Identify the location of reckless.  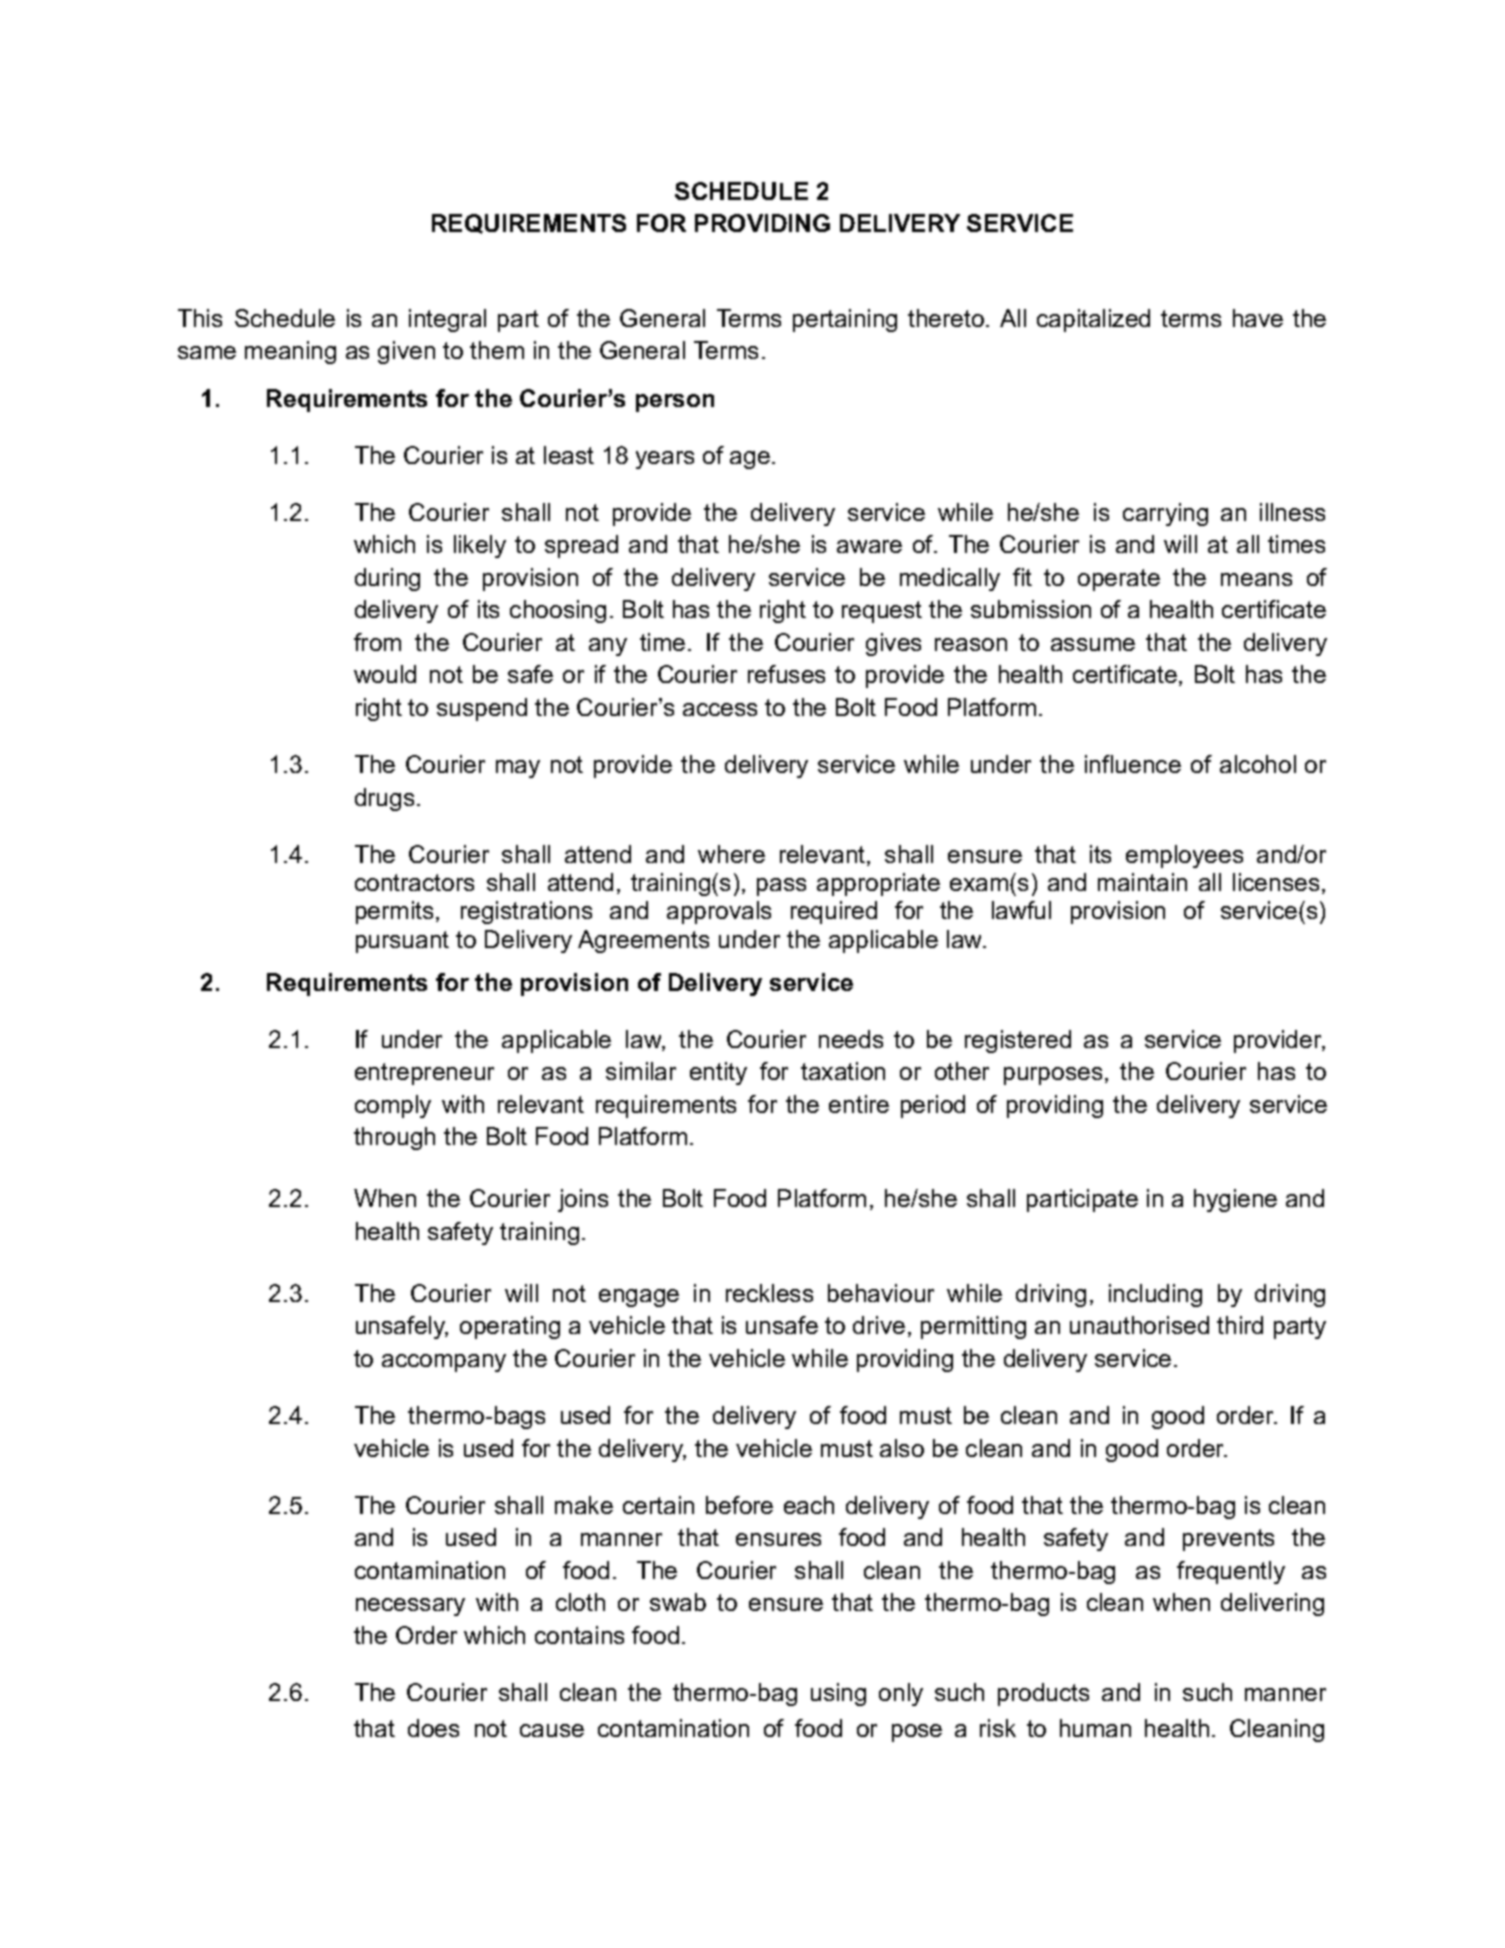
(769, 1293).
